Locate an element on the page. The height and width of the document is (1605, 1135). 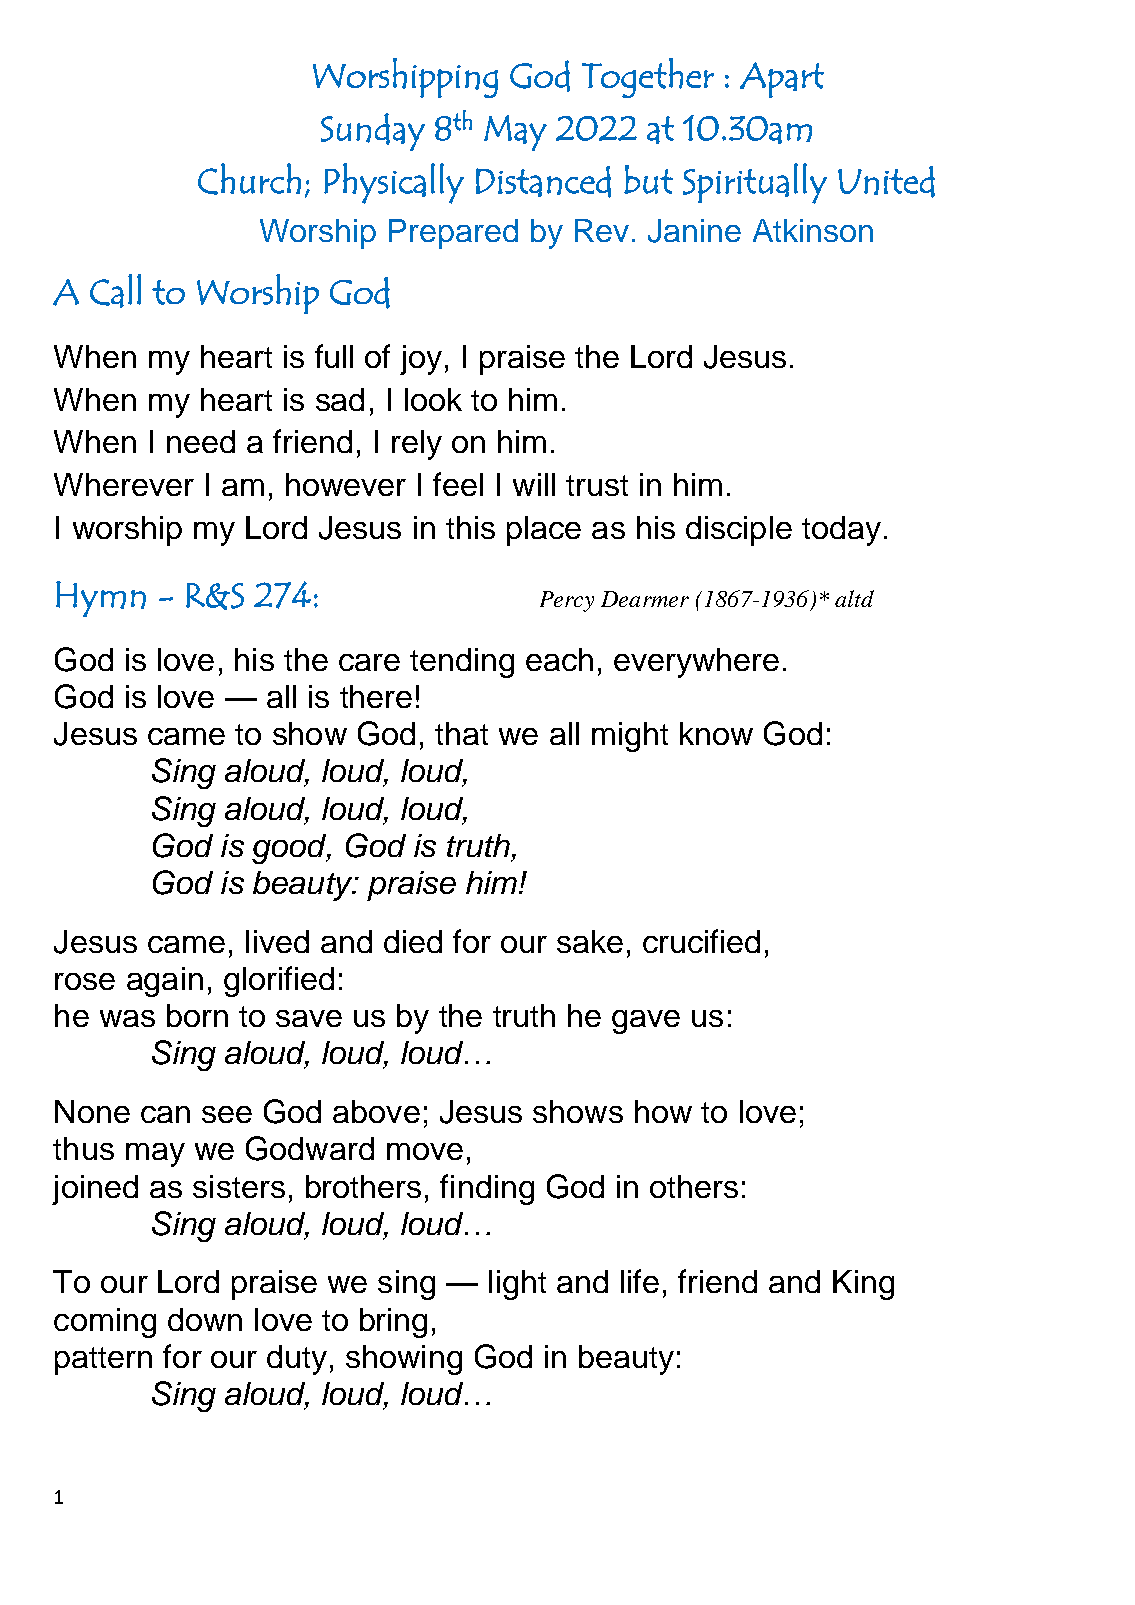
Apart is located at coordinates (782, 80).
